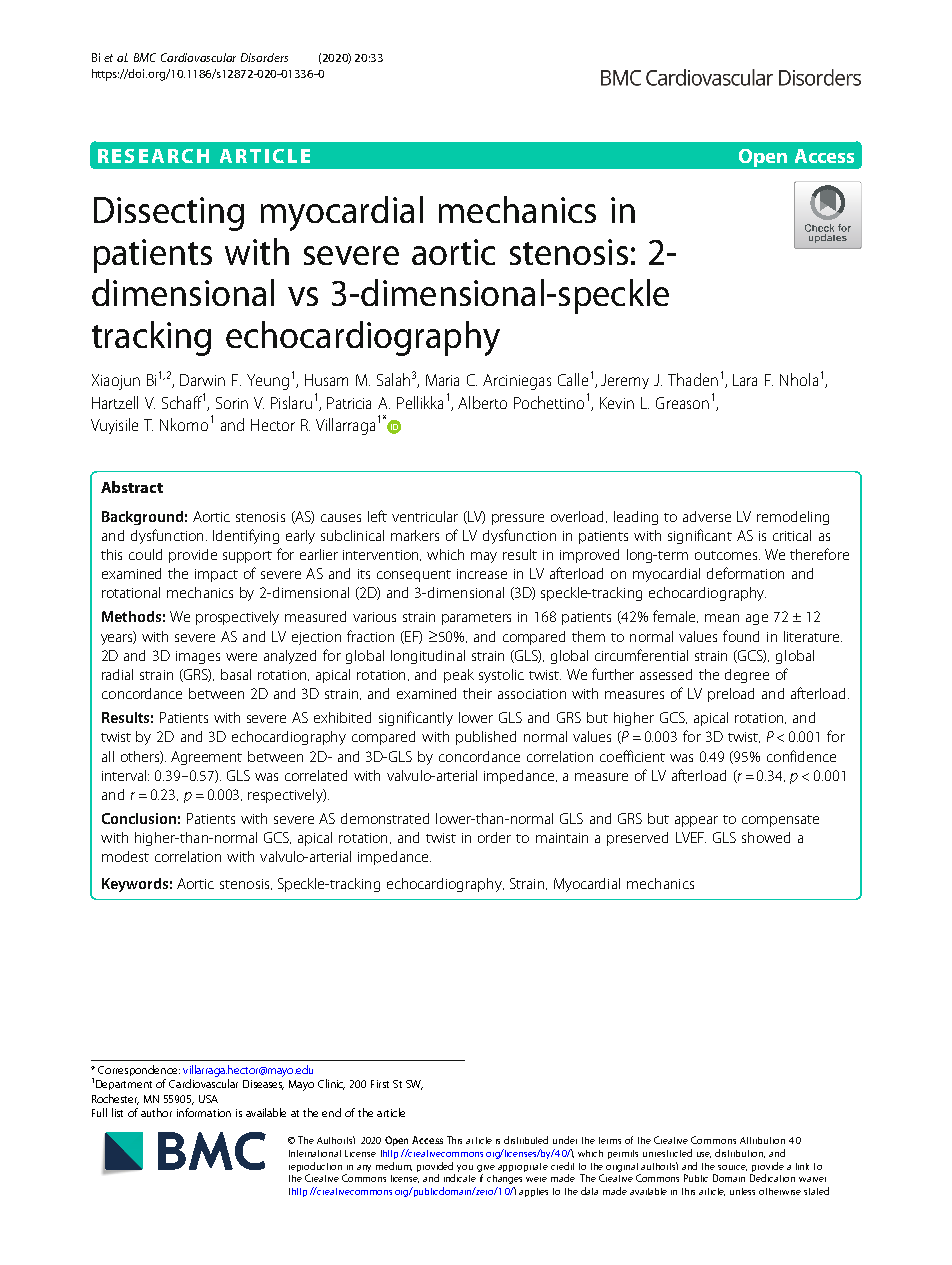 The height and width of the screenshot is (1265, 952). What do you see at coordinates (145, 57) in the screenshot?
I see `BMC` at bounding box center [145, 57].
